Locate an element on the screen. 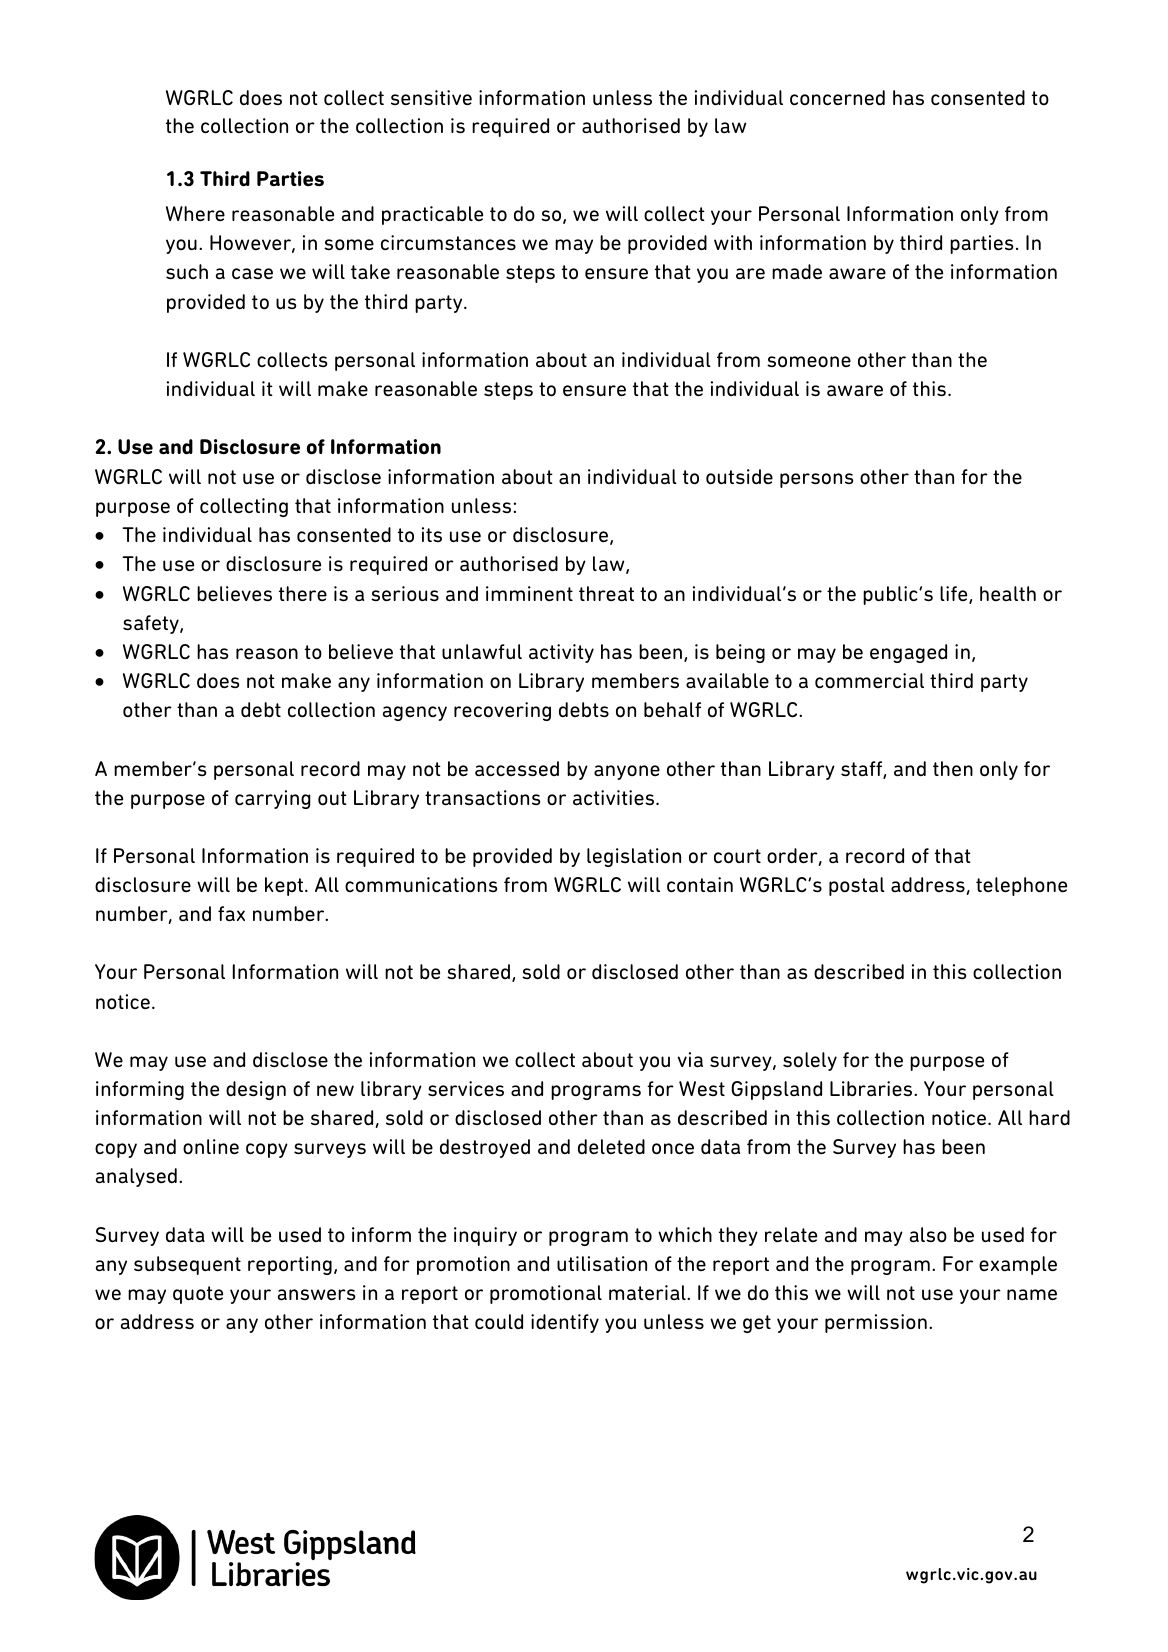 The image size is (1168, 1652). quote is located at coordinates (198, 1295).
